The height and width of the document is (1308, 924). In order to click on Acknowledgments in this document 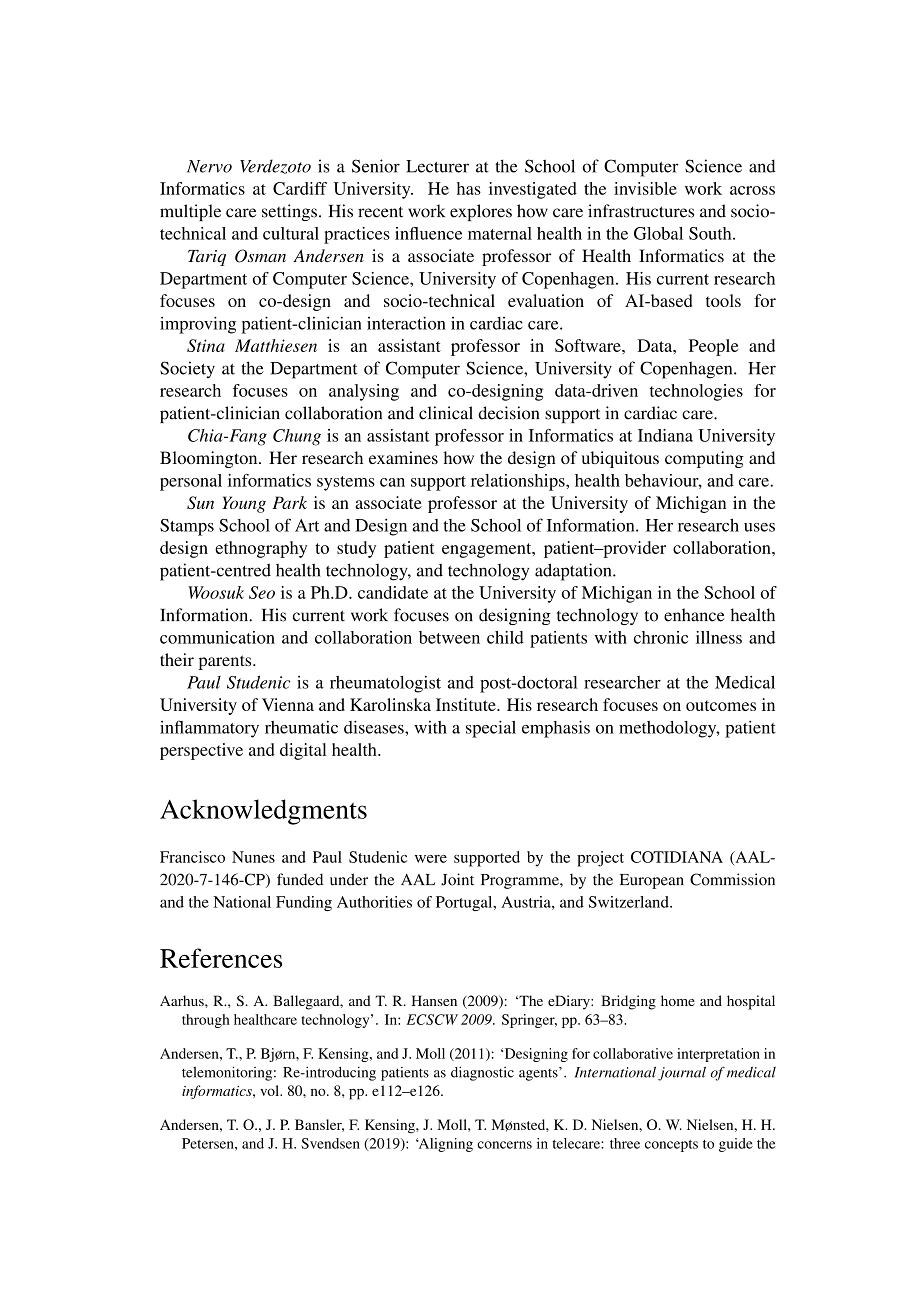, I will do `click(263, 812)`.
